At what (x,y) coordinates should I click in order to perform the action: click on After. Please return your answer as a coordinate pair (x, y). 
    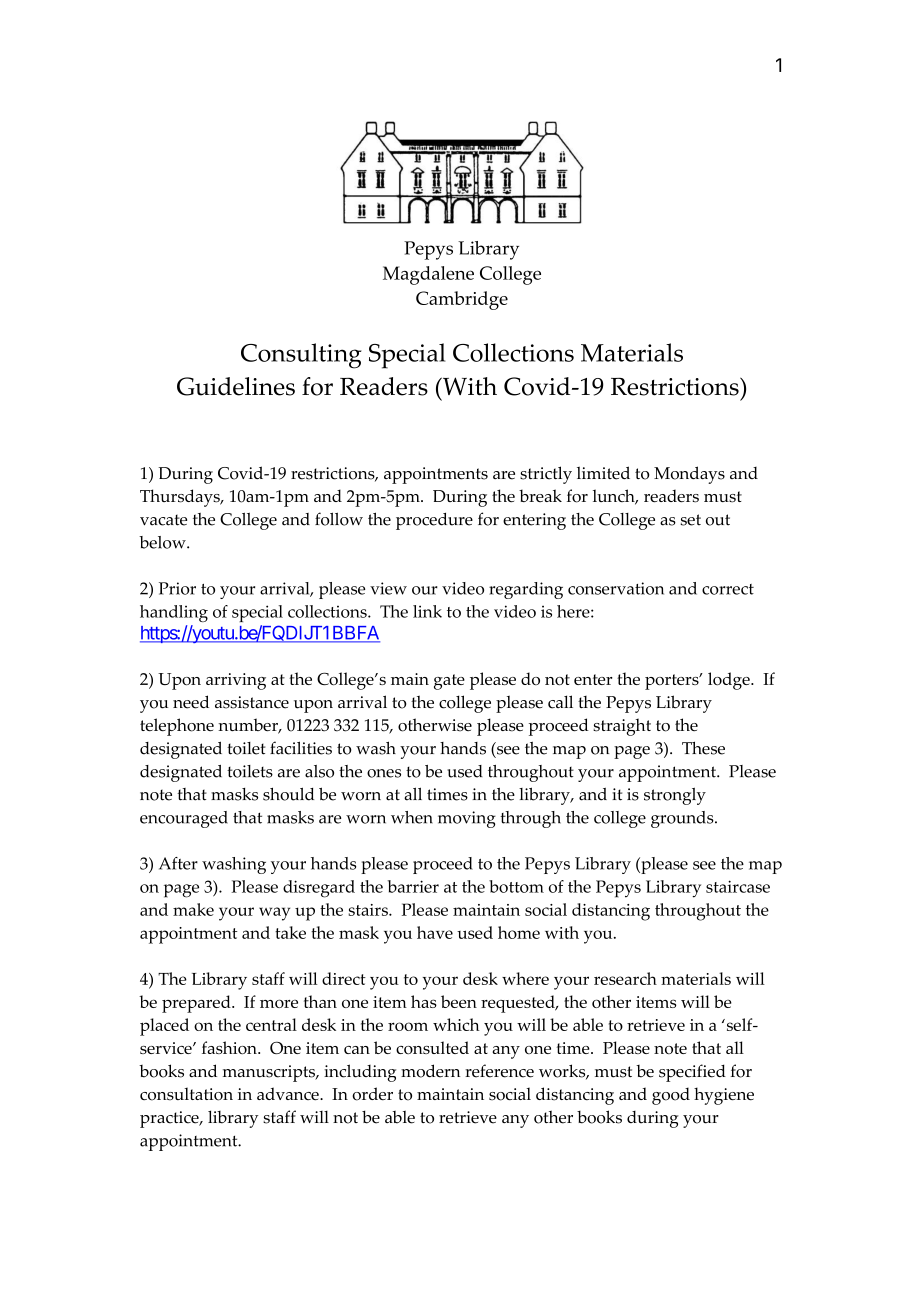
    Looking at the image, I should click on (178, 863).
